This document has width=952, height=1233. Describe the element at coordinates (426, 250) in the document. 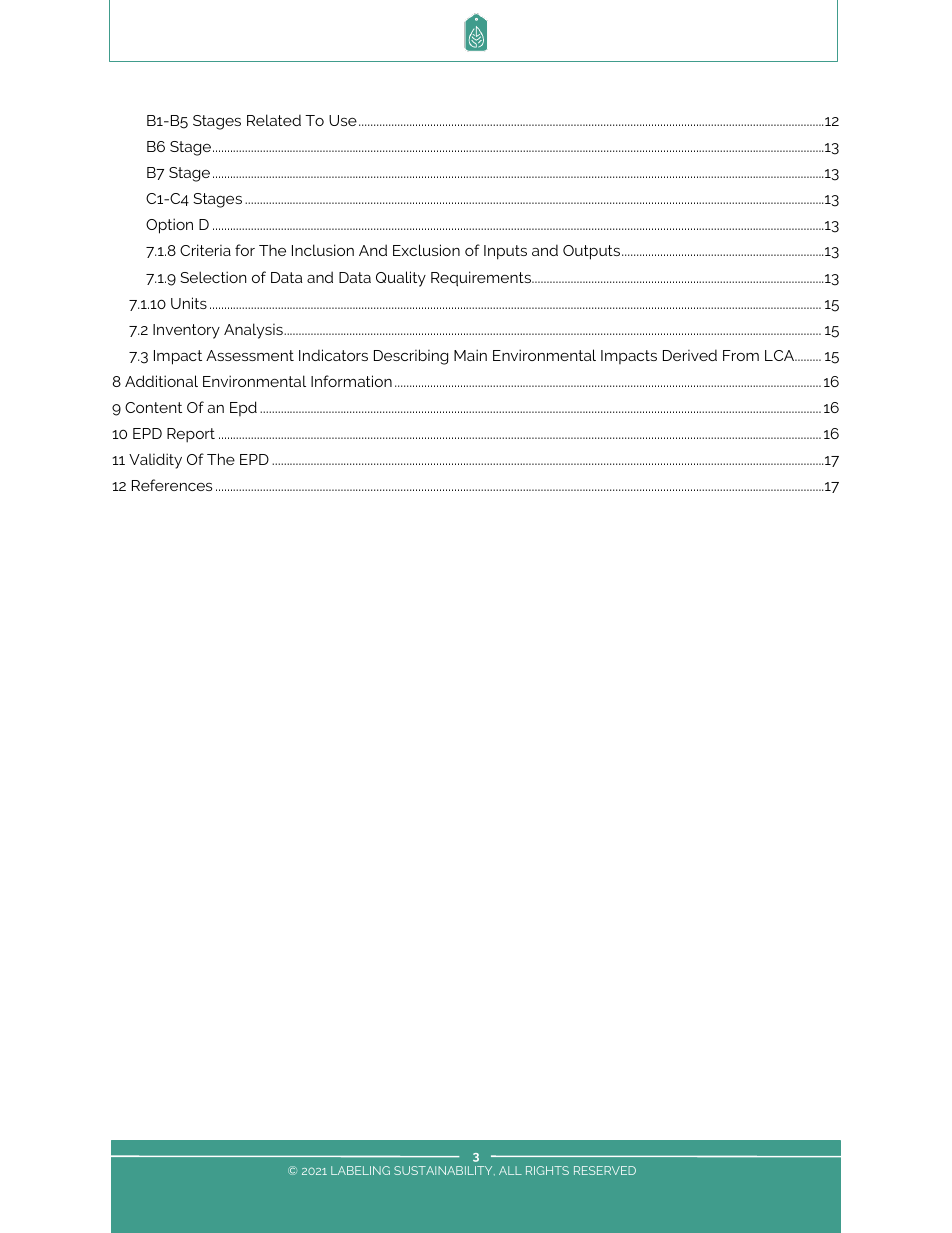

I see `Exclusion` at that location.
